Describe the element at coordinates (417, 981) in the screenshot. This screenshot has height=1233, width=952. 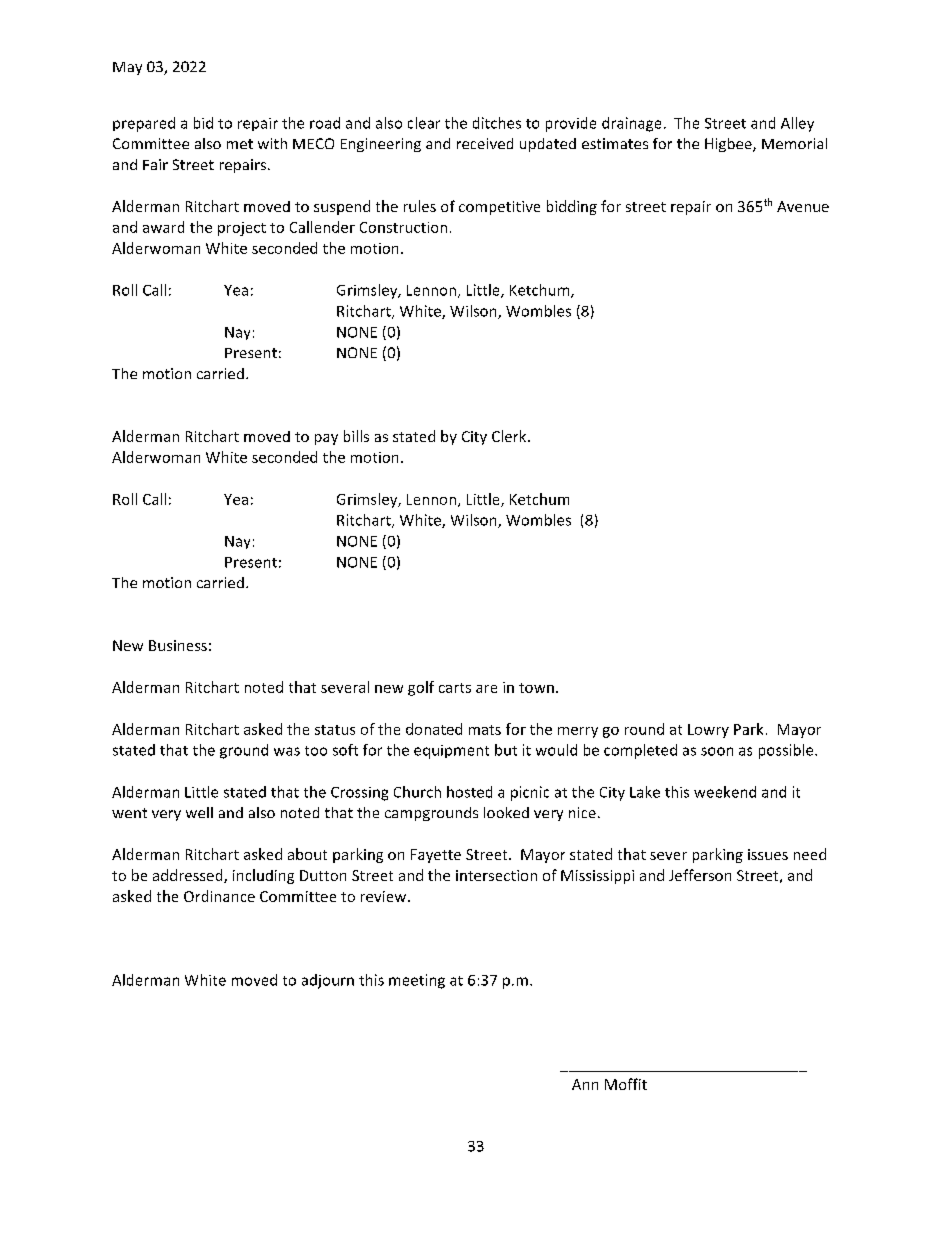
I see `meeting` at that location.
